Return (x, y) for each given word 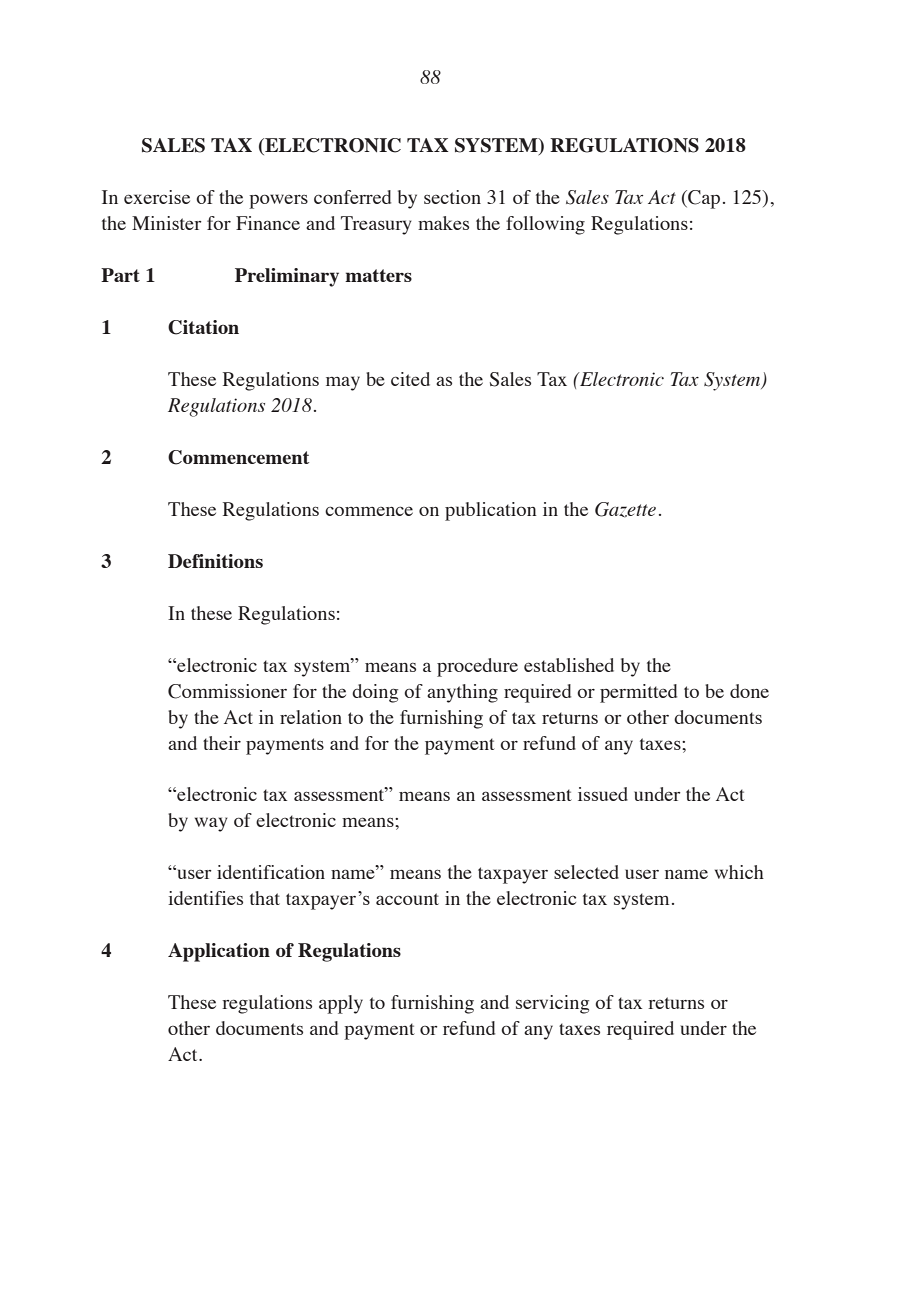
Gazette (625, 510)
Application (219, 952)
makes (443, 223)
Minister (167, 223)
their (222, 743)
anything (462, 693)
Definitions (215, 561)
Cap (703, 199)
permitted (638, 693)
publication (491, 511)
